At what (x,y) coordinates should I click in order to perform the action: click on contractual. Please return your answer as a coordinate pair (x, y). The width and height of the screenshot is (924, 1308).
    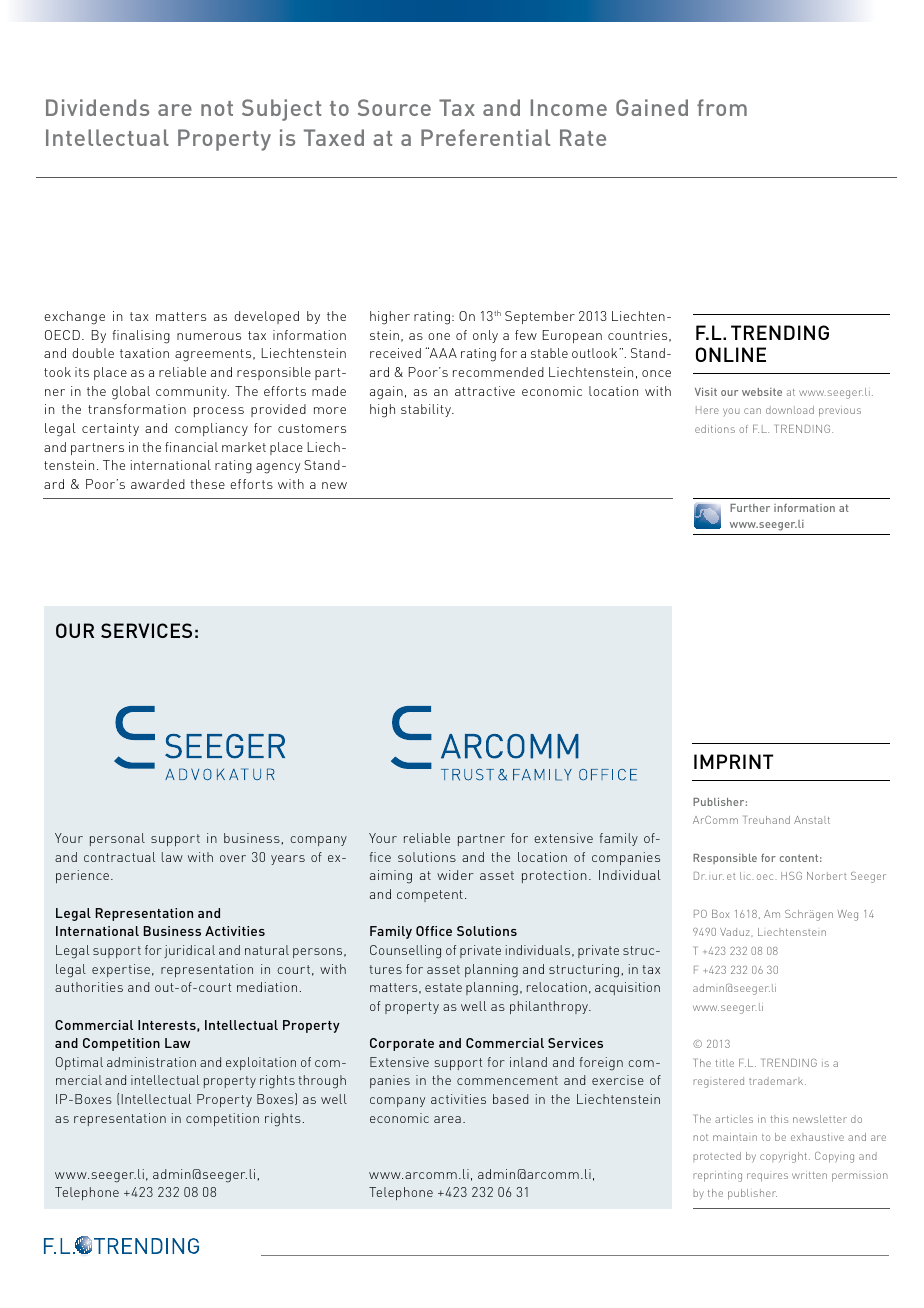
    Looking at the image, I should click on (119, 857).
